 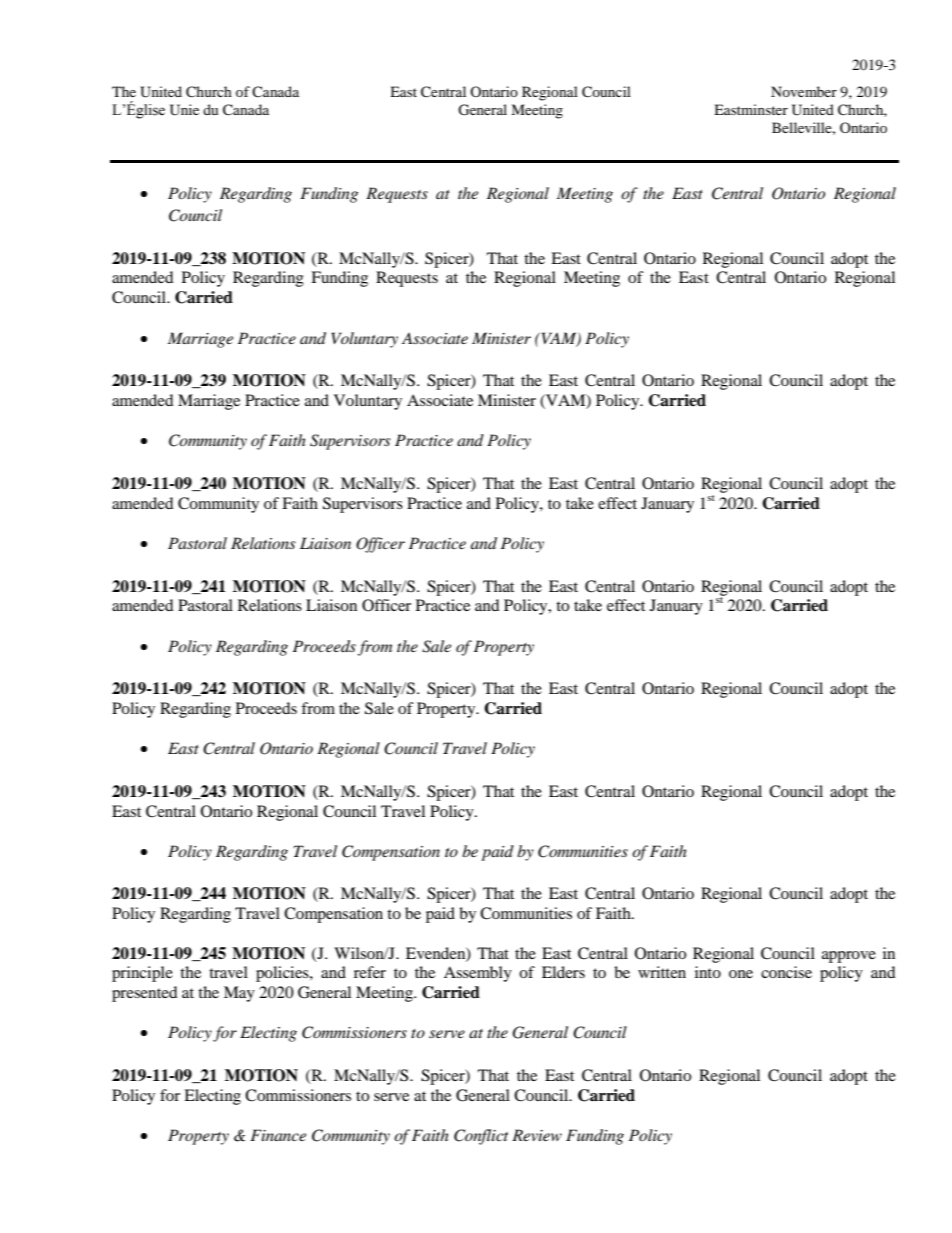 I want to click on Assembly, so click(x=478, y=974).
